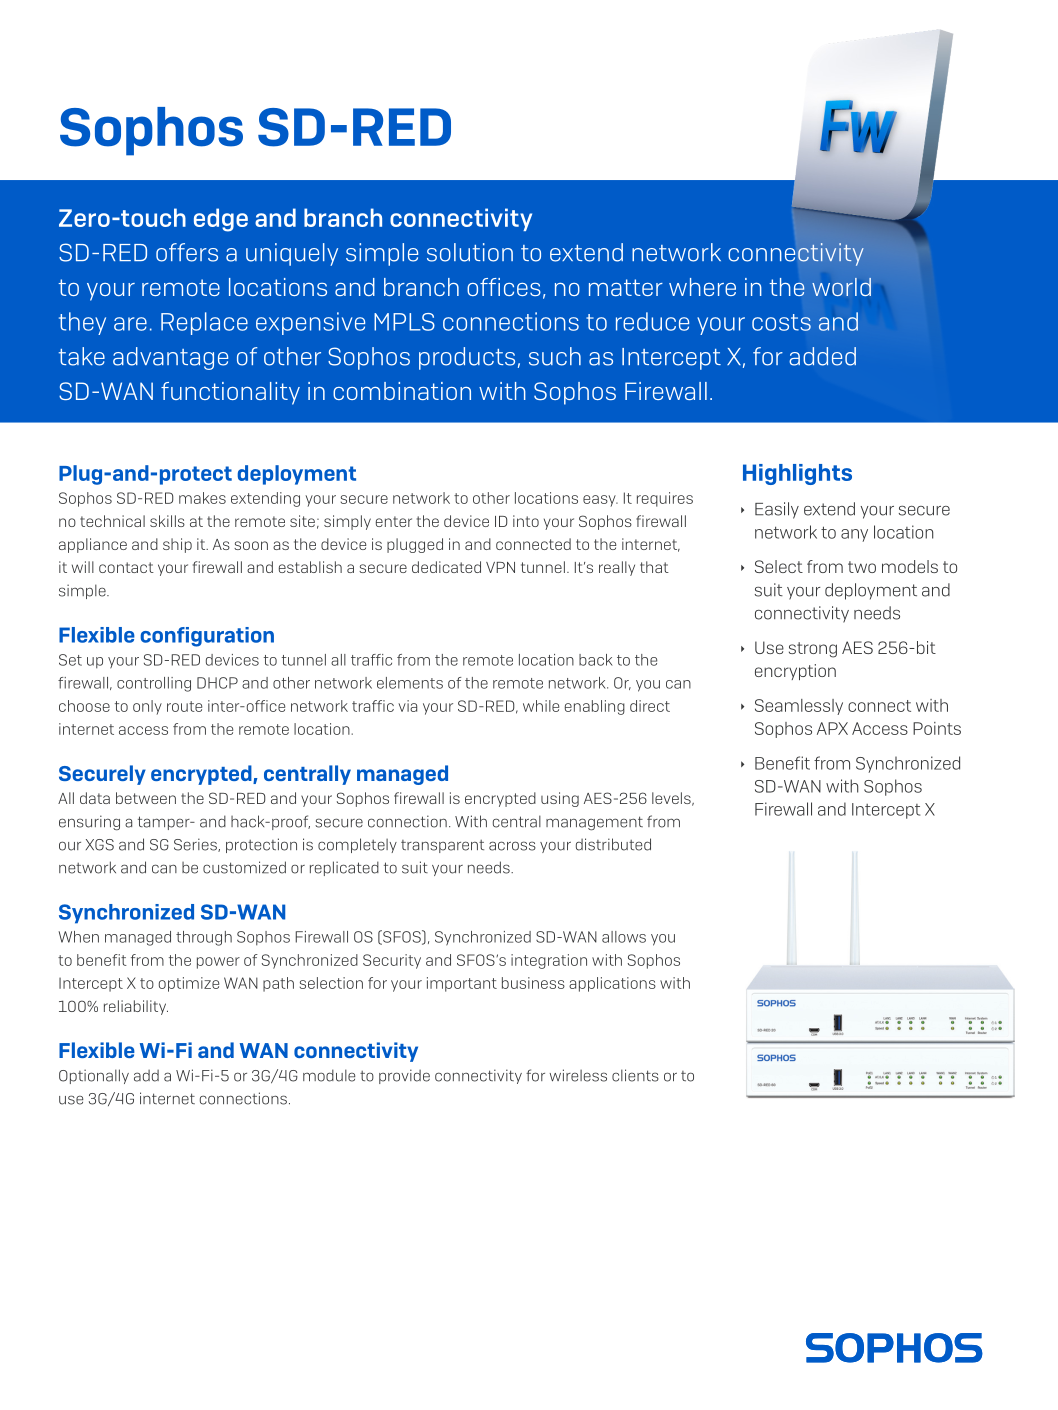 The height and width of the screenshot is (1410, 1058). Describe the element at coordinates (841, 287) in the screenshot. I see `world` at that location.
